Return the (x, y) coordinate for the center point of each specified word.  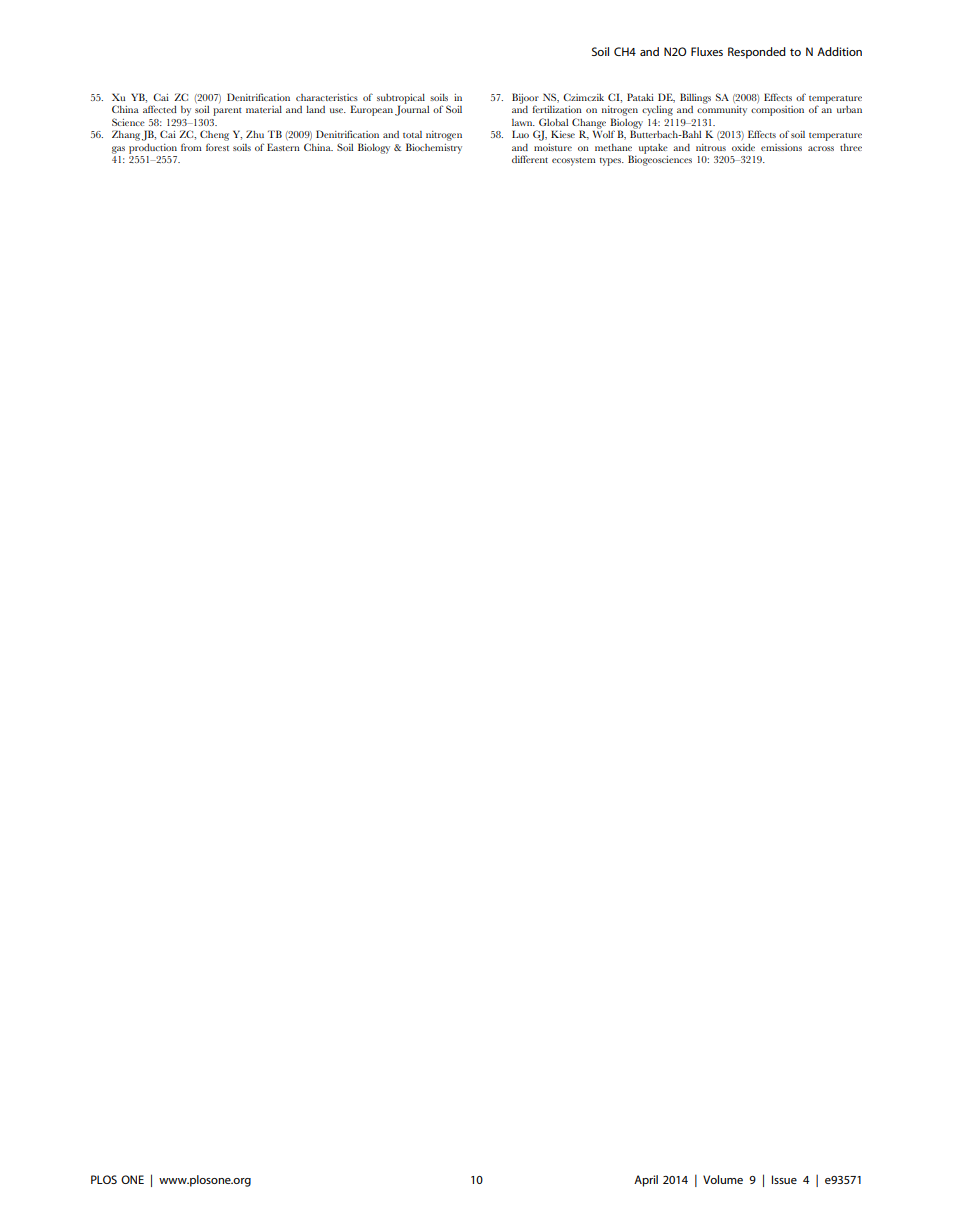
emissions (781, 147)
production (153, 149)
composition (777, 111)
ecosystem (574, 161)
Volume (723, 1179)
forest (217, 147)
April (646, 1181)
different (530, 159)
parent (227, 112)
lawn (523, 122)
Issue (784, 1179)
